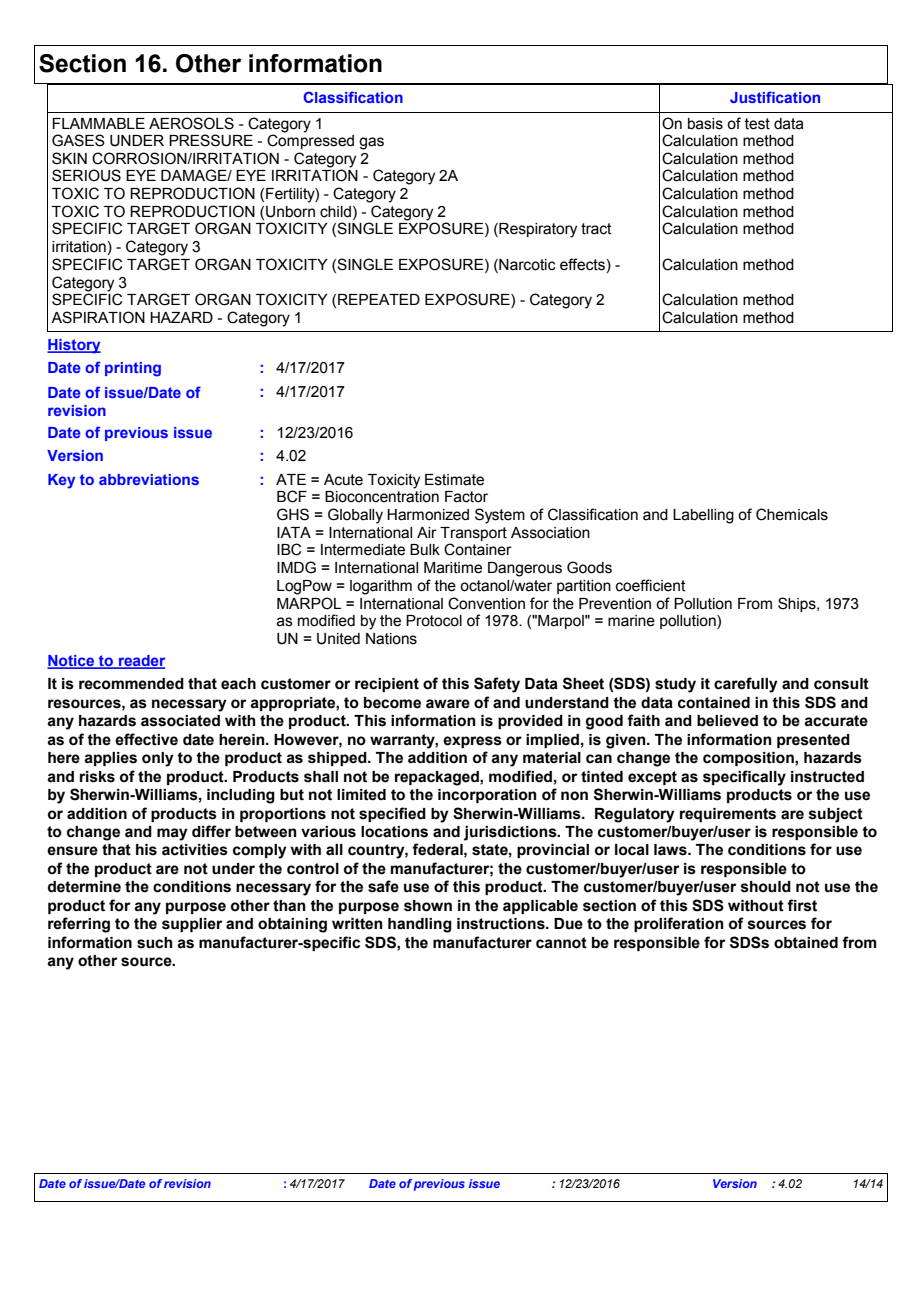  Describe the element at coordinates (149, 479) in the page. I see `abbreviations` at that location.
